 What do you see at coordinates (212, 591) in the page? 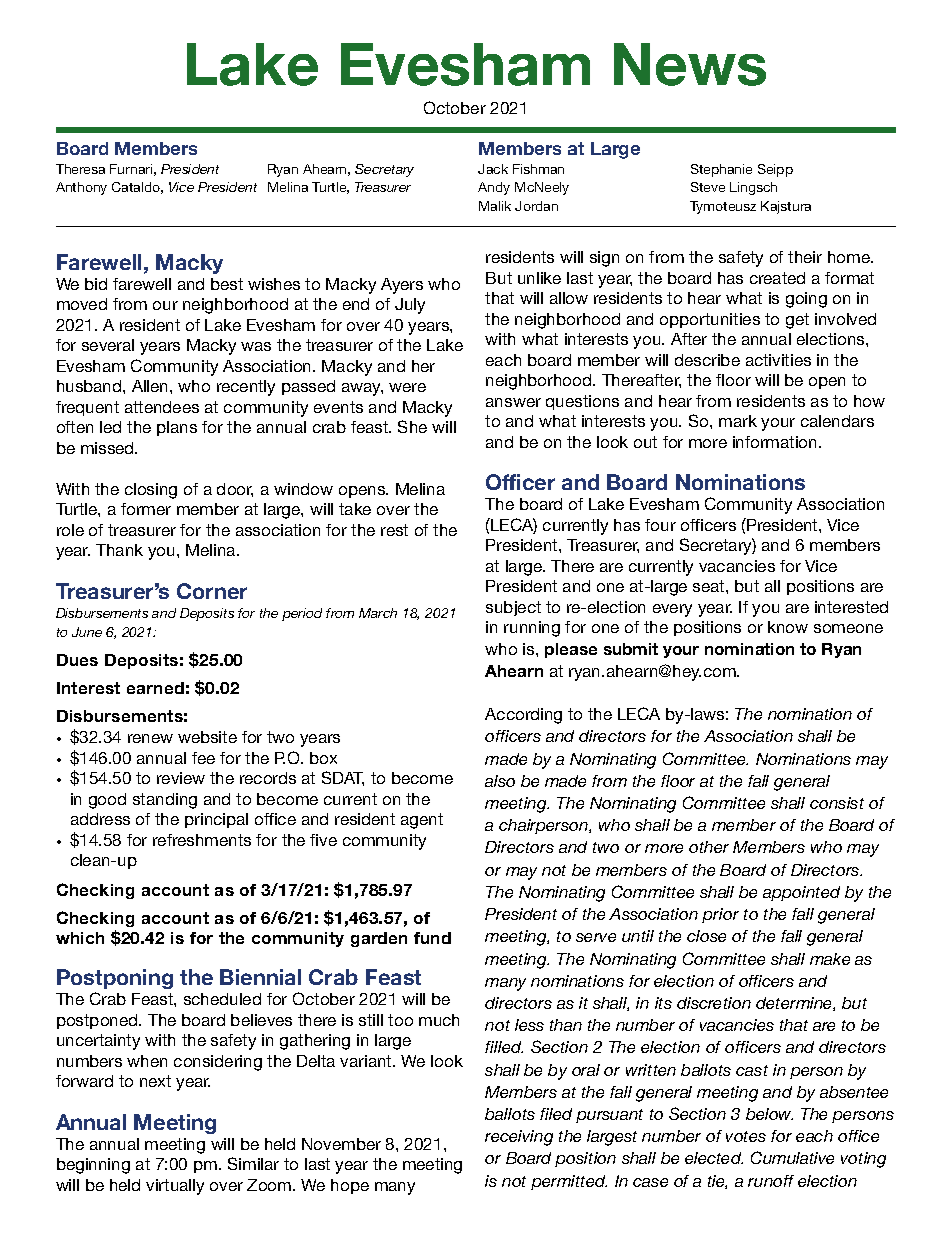
I see `Corner` at bounding box center [212, 591].
